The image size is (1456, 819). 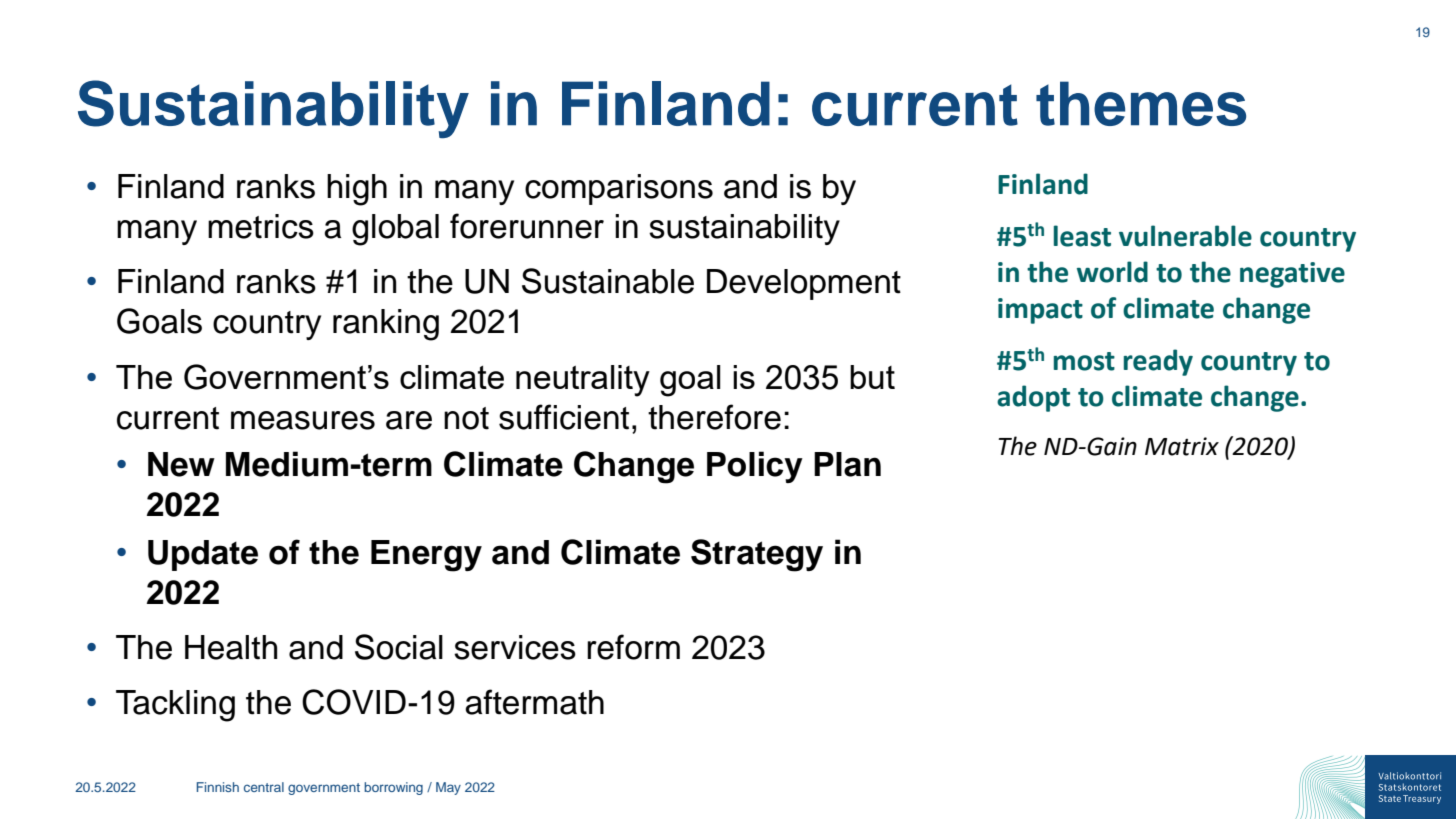 I want to click on central, so click(x=264, y=787).
